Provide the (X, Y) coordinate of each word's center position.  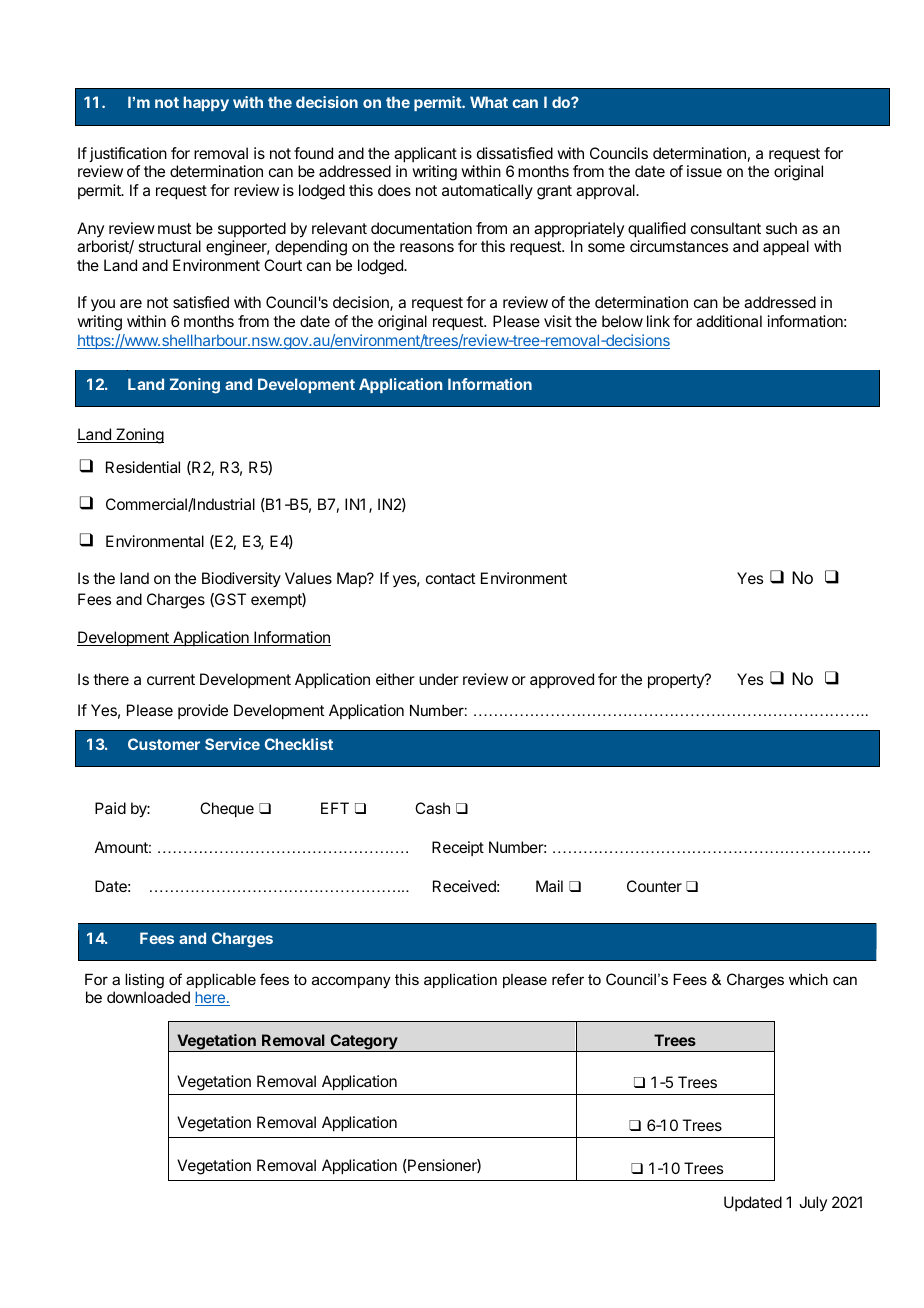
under (439, 679)
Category (363, 1043)
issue (704, 171)
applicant (425, 155)
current (171, 679)
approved (562, 681)
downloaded (148, 997)
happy (206, 103)
